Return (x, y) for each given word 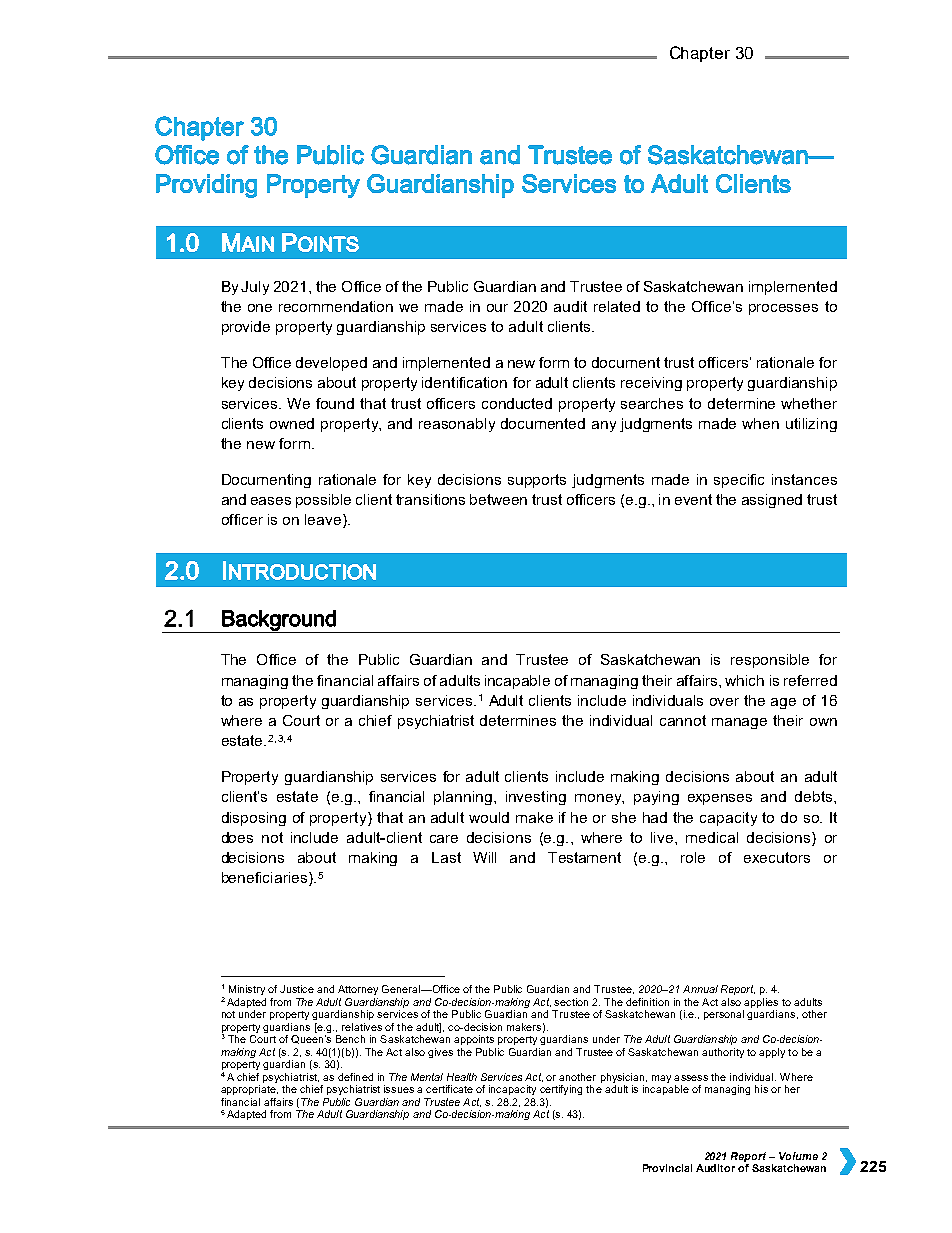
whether (809, 403)
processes (783, 309)
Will (484, 857)
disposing (254, 819)
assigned (772, 501)
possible (323, 501)
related (617, 306)
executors (777, 857)
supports (537, 481)
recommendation (336, 306)
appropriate (249, 1090)
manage (739, 723)
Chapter (700, 54)
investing (536, 798)
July (255, 288)
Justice (297, 989)
